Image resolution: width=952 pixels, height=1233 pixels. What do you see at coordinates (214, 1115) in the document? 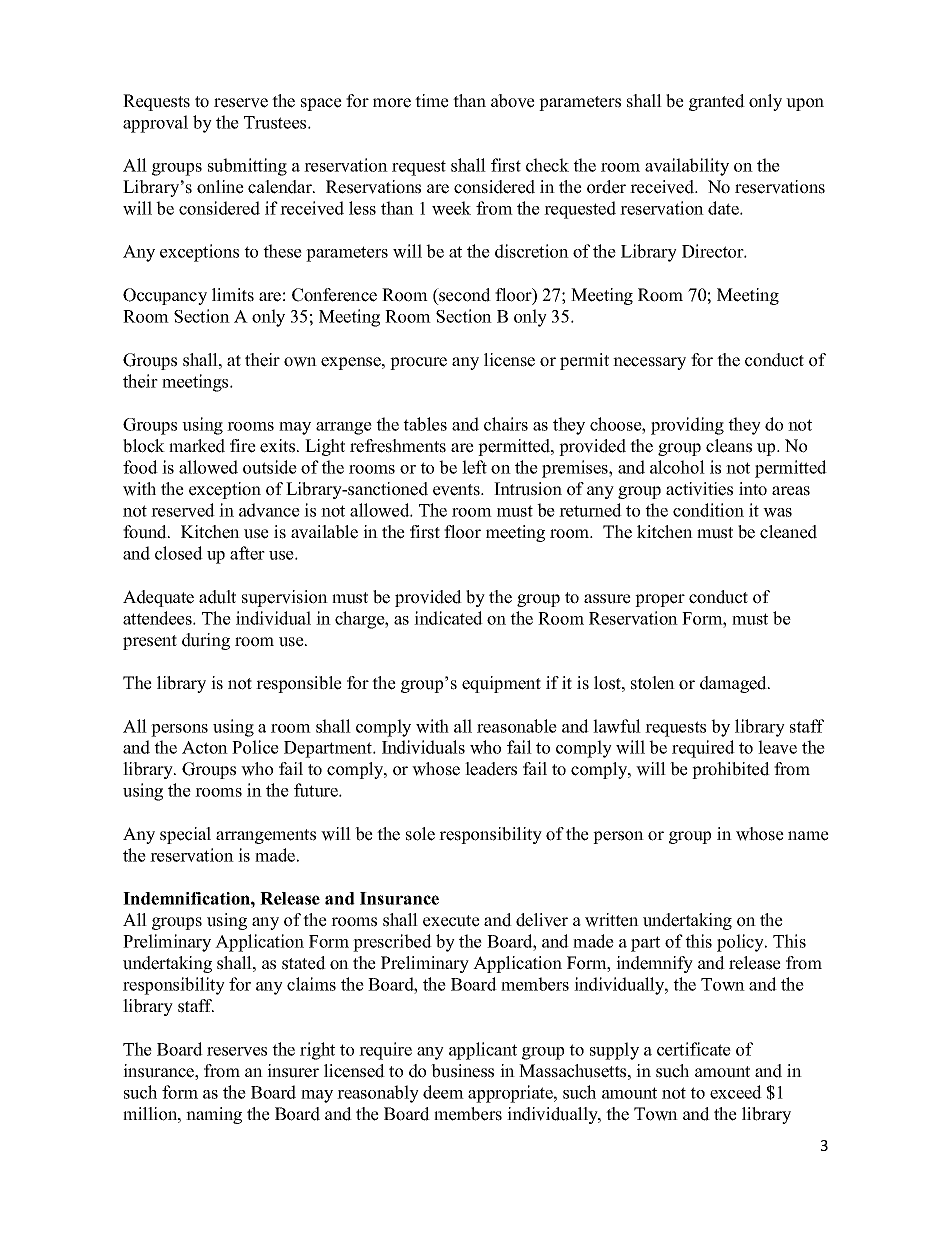
I see `naming` at bounding box center [214, 1115].
